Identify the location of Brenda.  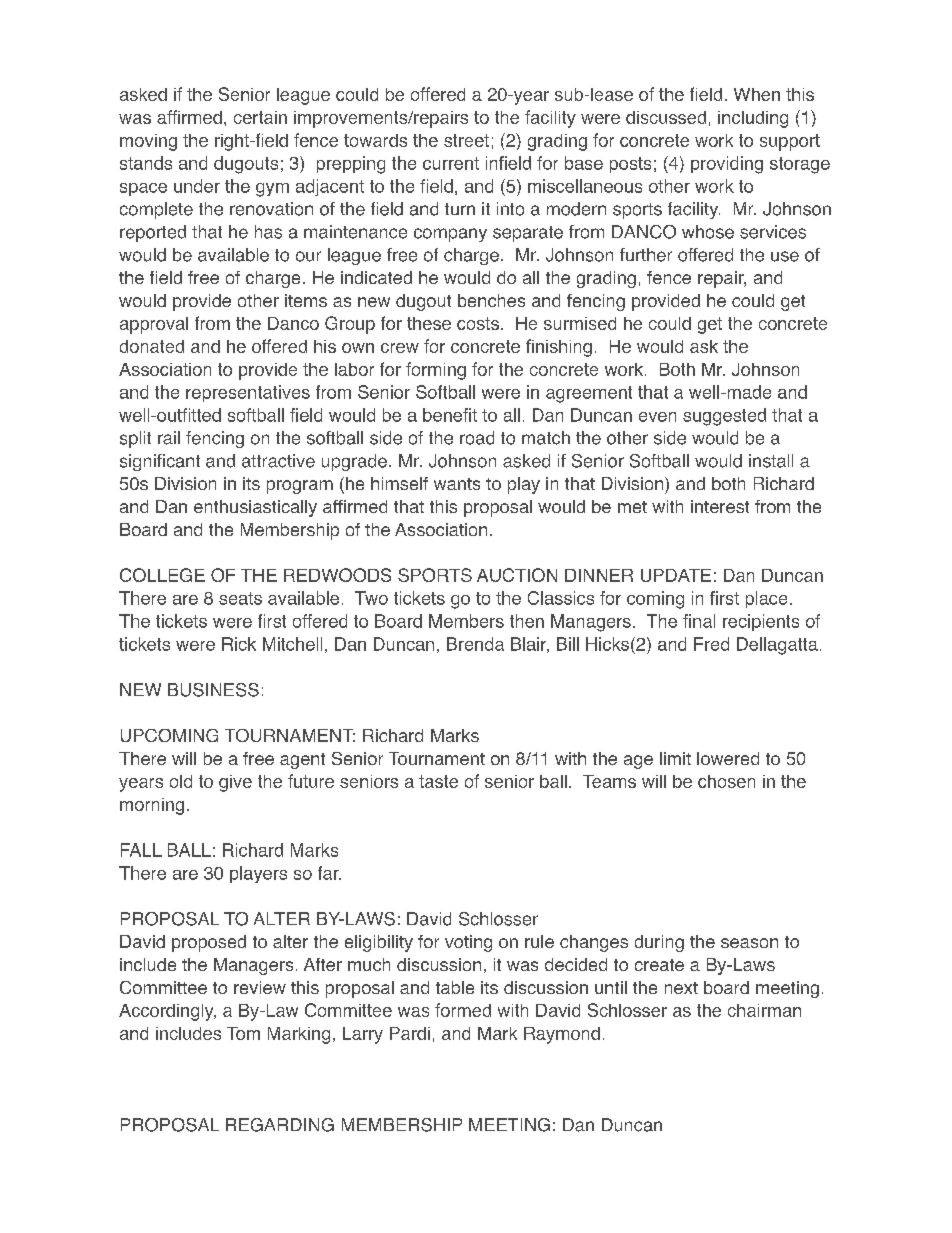
(475, 644).
